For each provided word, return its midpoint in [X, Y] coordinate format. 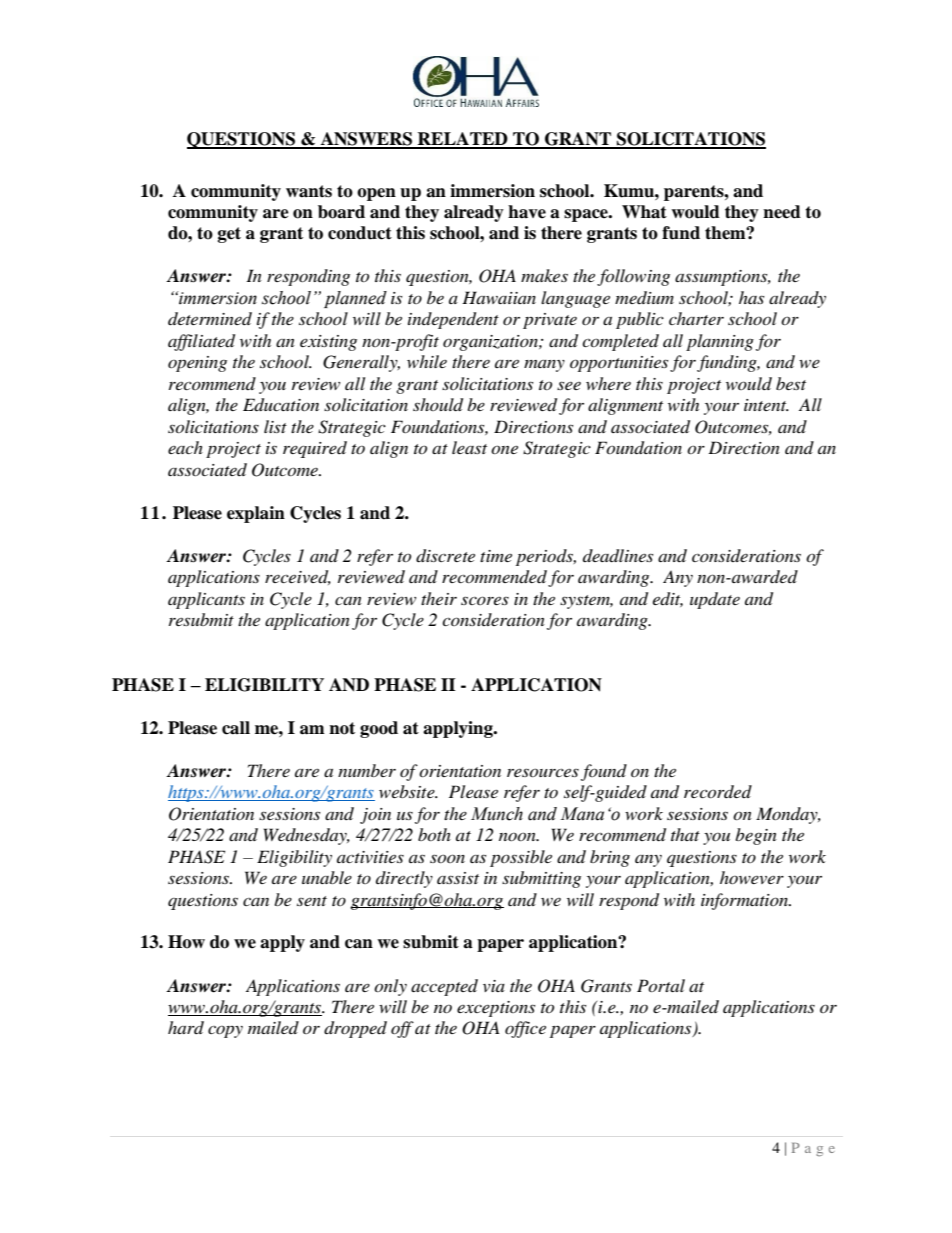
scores [485, 600]
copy [225, 1032]
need [782, 212]
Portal [661, 985]
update [715, 600]
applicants [206, 600]
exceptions [496, 1009]
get [229, 235]
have [527, 212]
